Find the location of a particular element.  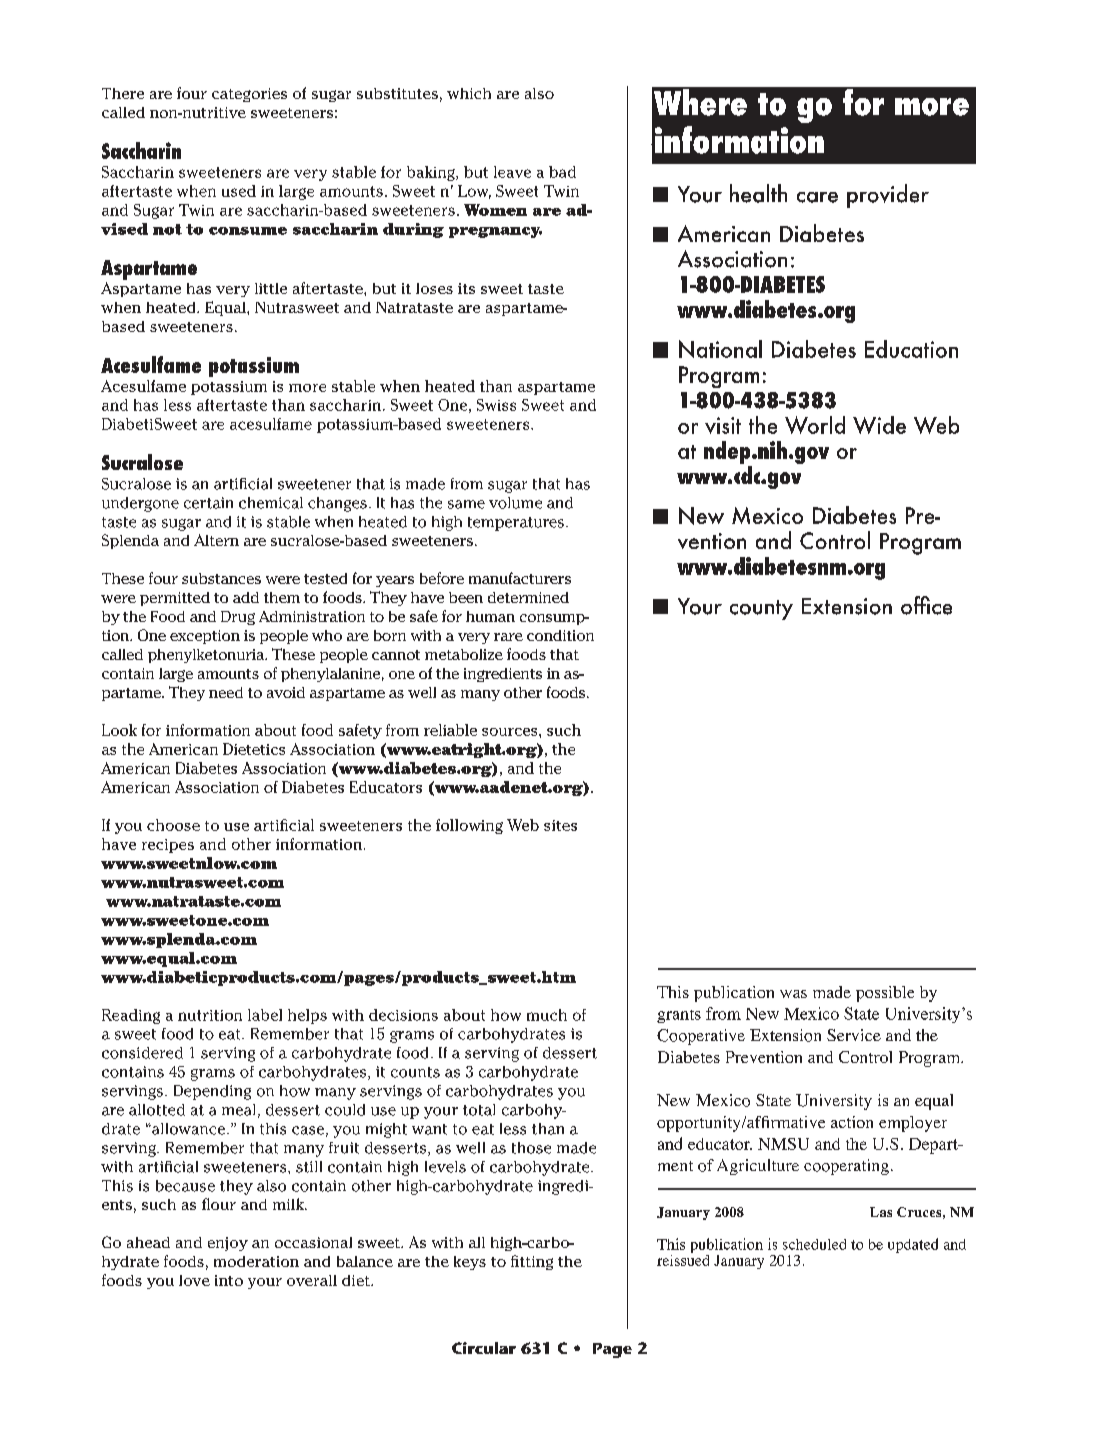

sites is located at coordinates (560, 825).
